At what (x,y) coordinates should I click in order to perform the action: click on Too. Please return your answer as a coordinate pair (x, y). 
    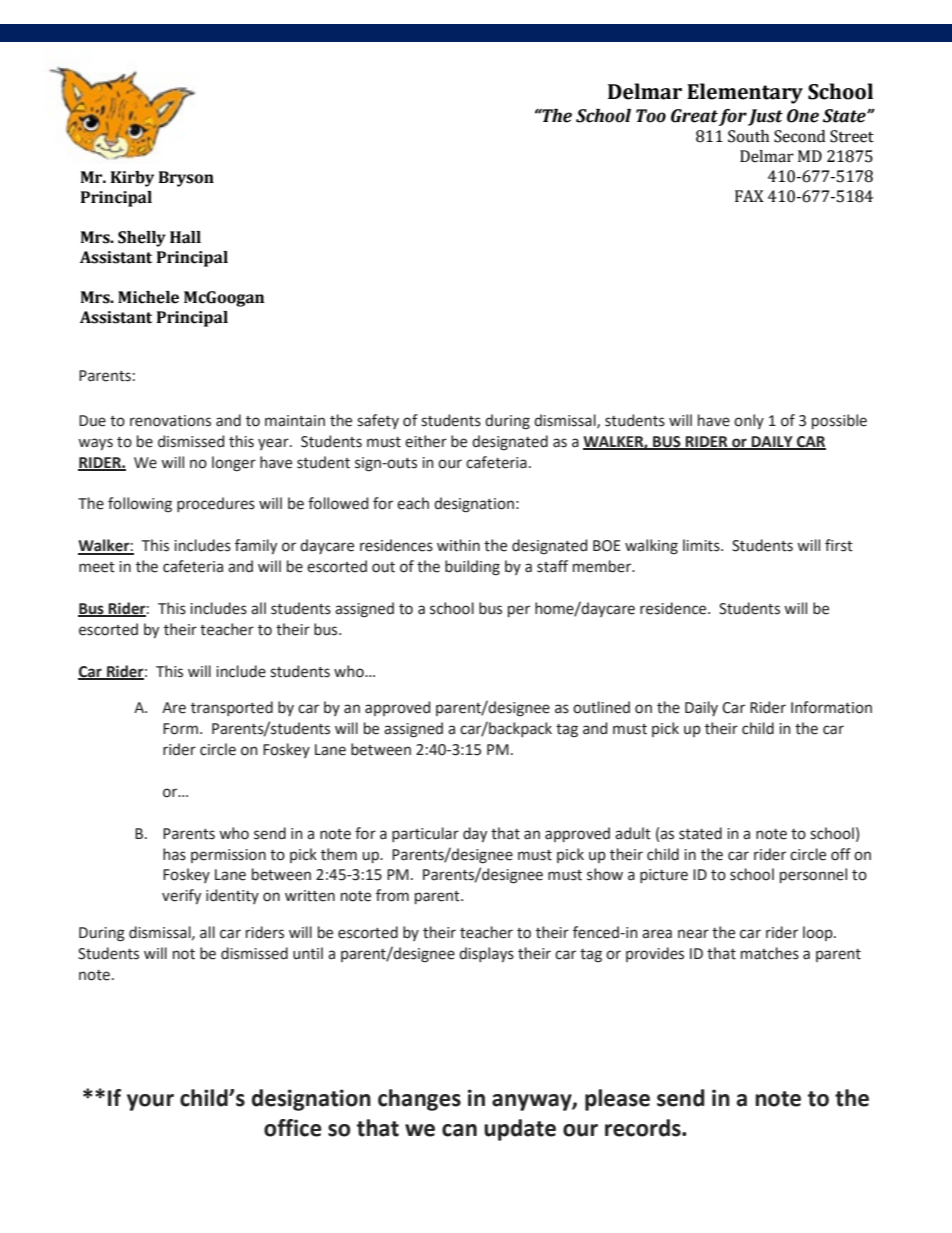
    Looking at the image, I should click on (651, 116).
